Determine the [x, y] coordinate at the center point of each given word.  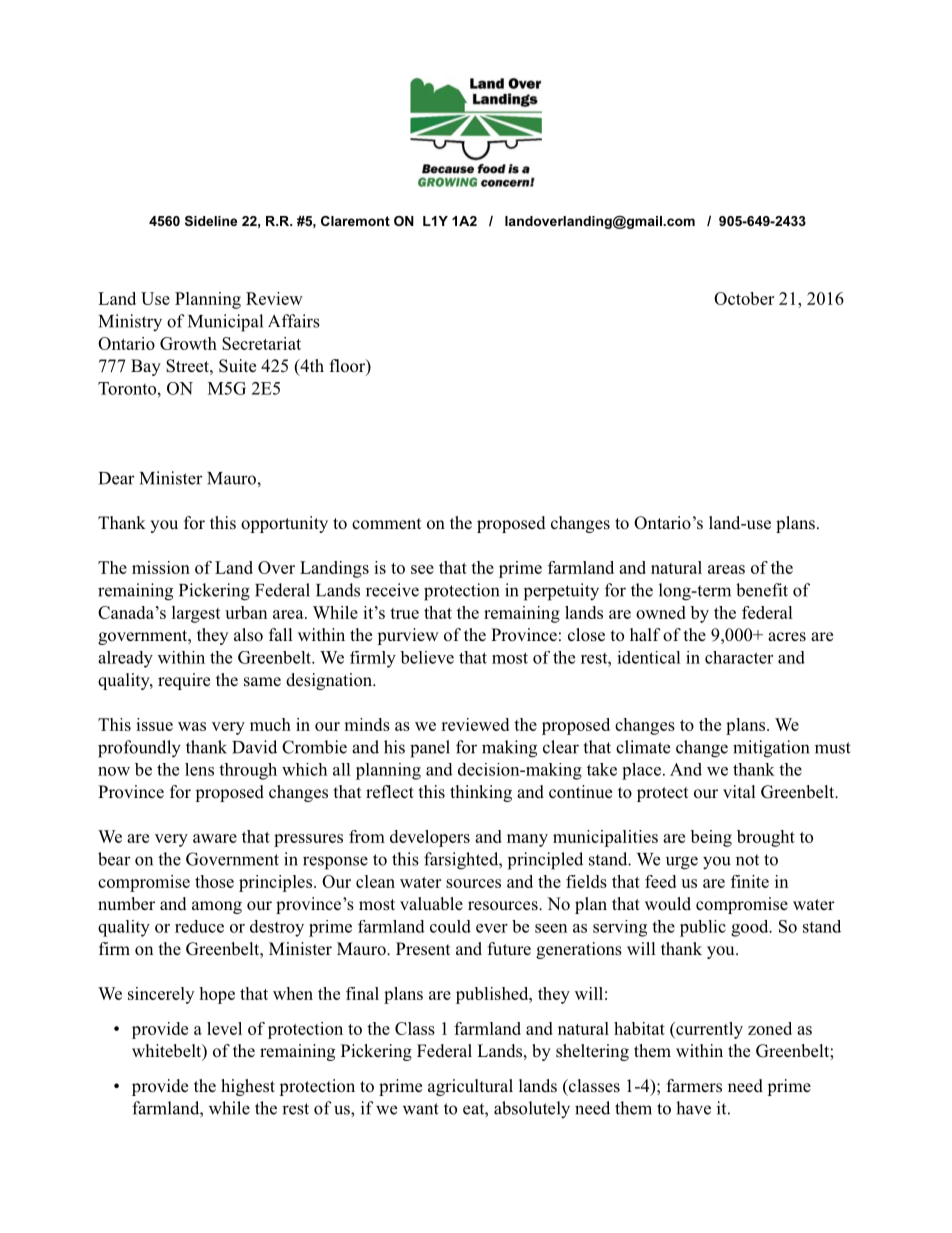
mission [161, 567]
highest [248, 1087]
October [744, 298]
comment [386, 523]
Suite [237, 366]
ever [492, 928]
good [751, 928]
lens [199, 769]
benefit [762, 590]
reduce [199, 926]
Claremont [355, 221]
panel [430, 749]
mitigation [771, 749]
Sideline [211, 221]
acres [787, 637]
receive [392, 590]
